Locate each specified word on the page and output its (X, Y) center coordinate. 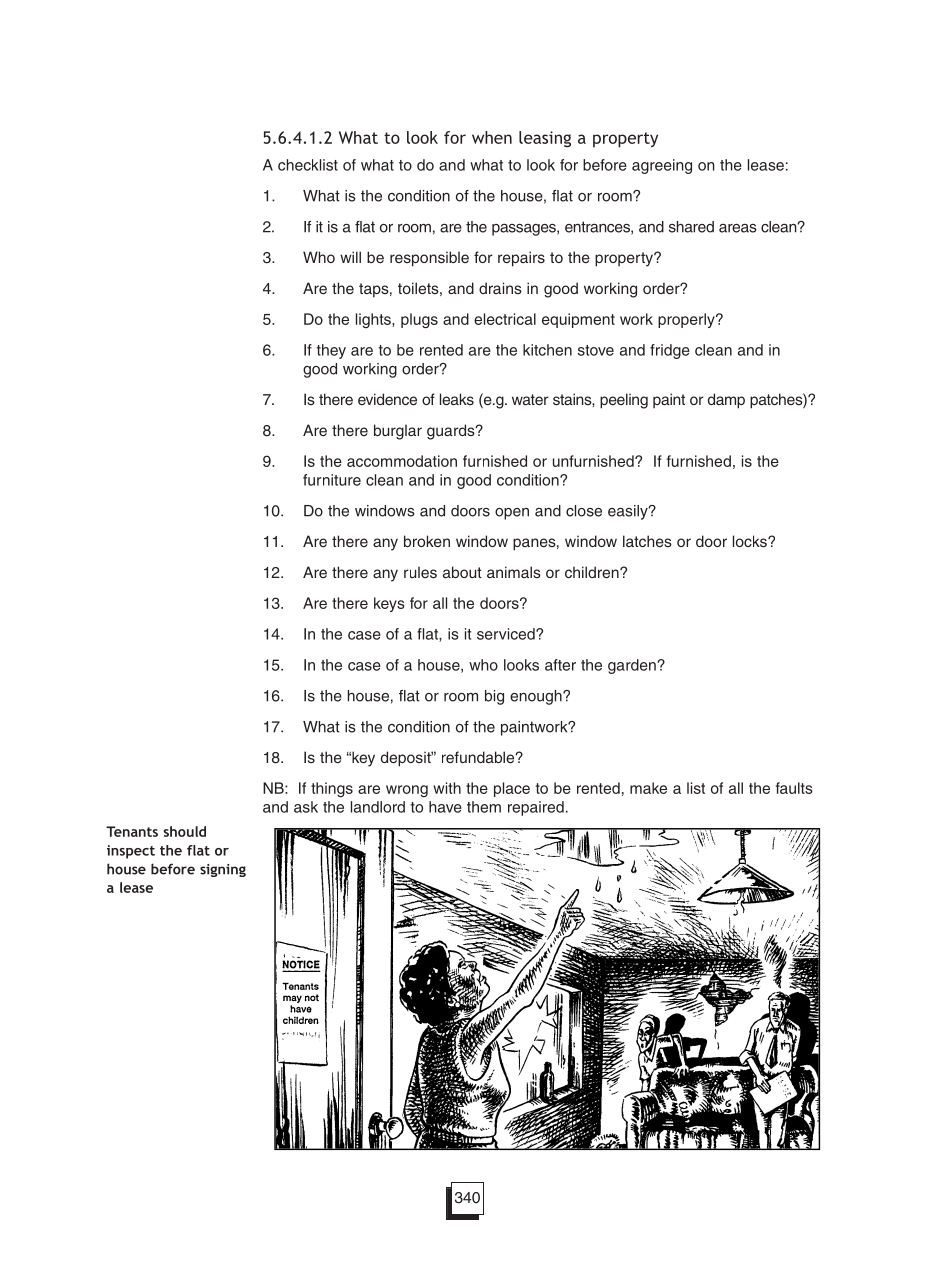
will (350, 257)
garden (633, 666)
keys (389, 604)
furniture (332, 480)
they (331, 351)
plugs (419, 320)
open (512, 514)
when (492, 137)
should (184, 831)
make (648, 788)
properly (687, 320)
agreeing (662, 166)
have (445, 807)
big (494, 697)
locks (751, 541)
